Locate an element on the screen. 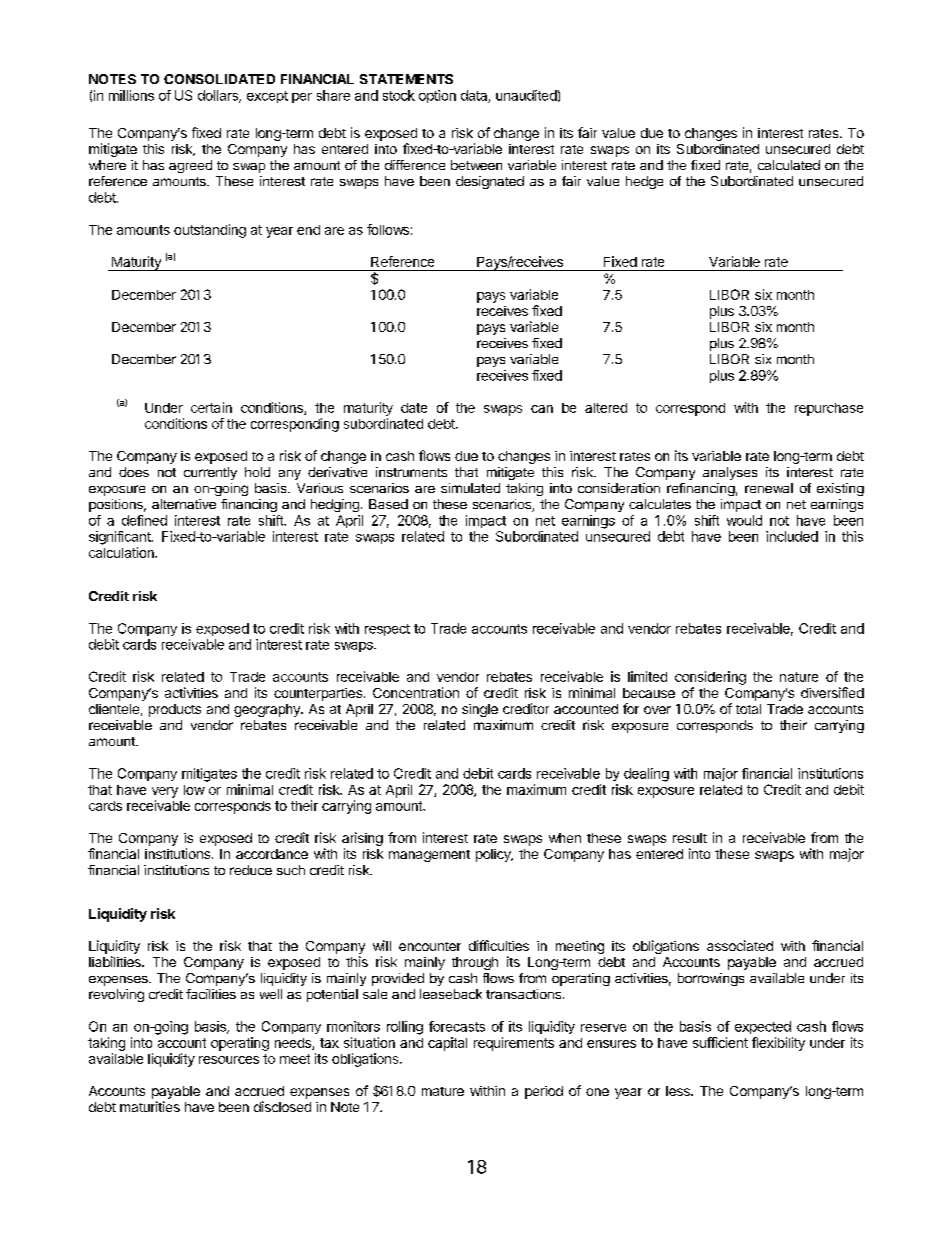 The height and width of the screenshot is (1233, 952). analyses is located at coordinates (730, 473).
